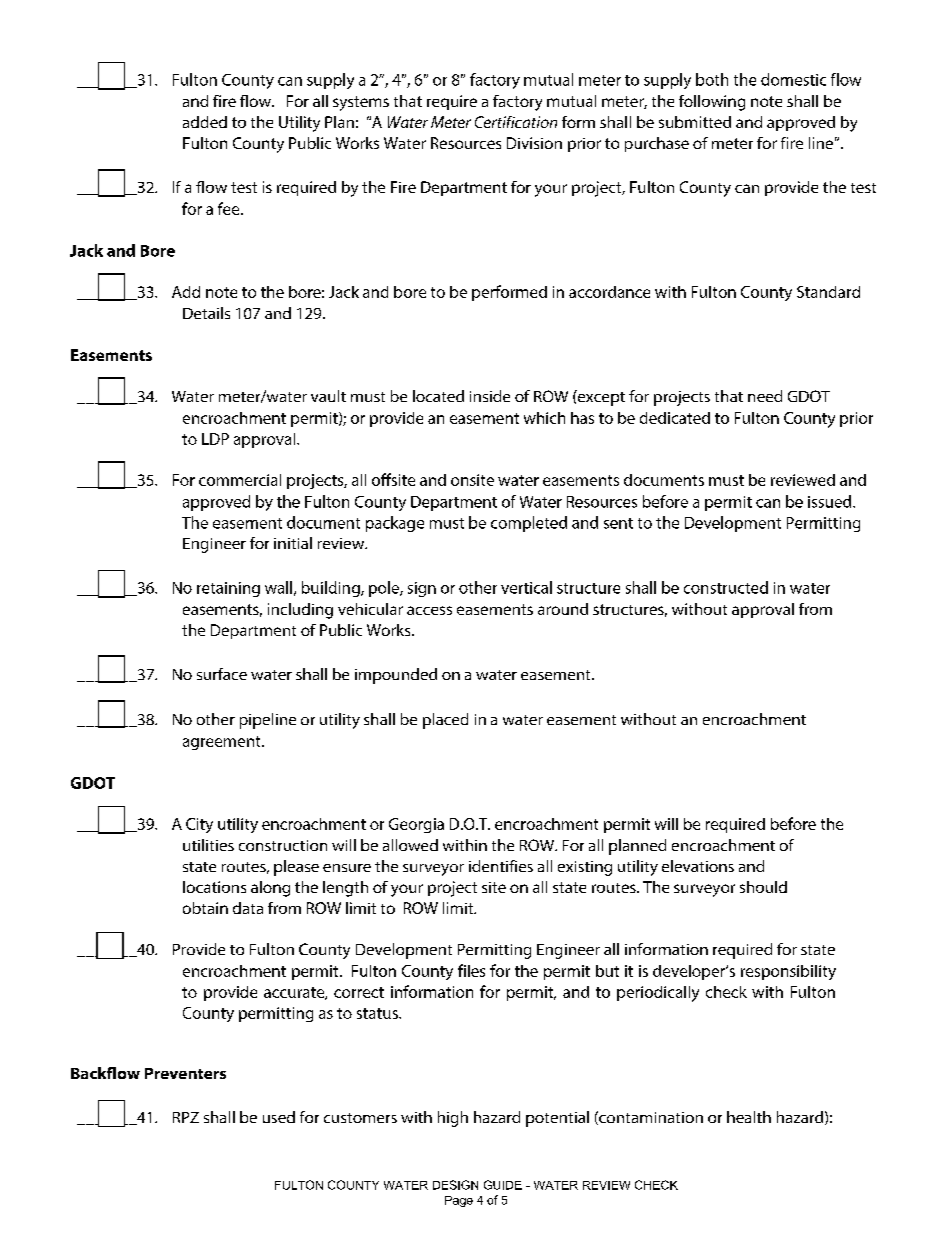  I want to click on constructed, so click(726, 587).
